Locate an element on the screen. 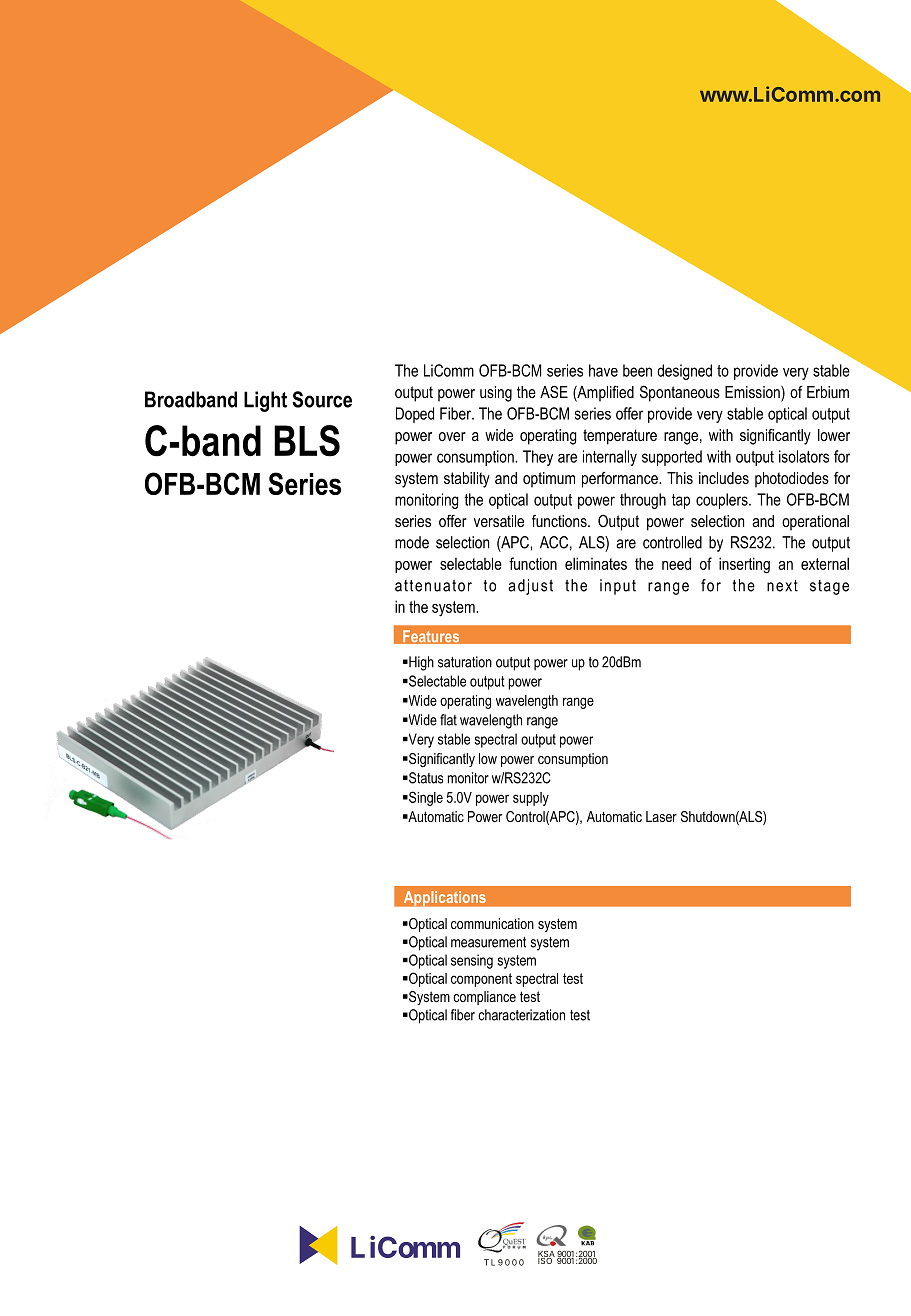 The width and height of the screenshot is (911, 1316). next is located at coordinates (782, 586).
